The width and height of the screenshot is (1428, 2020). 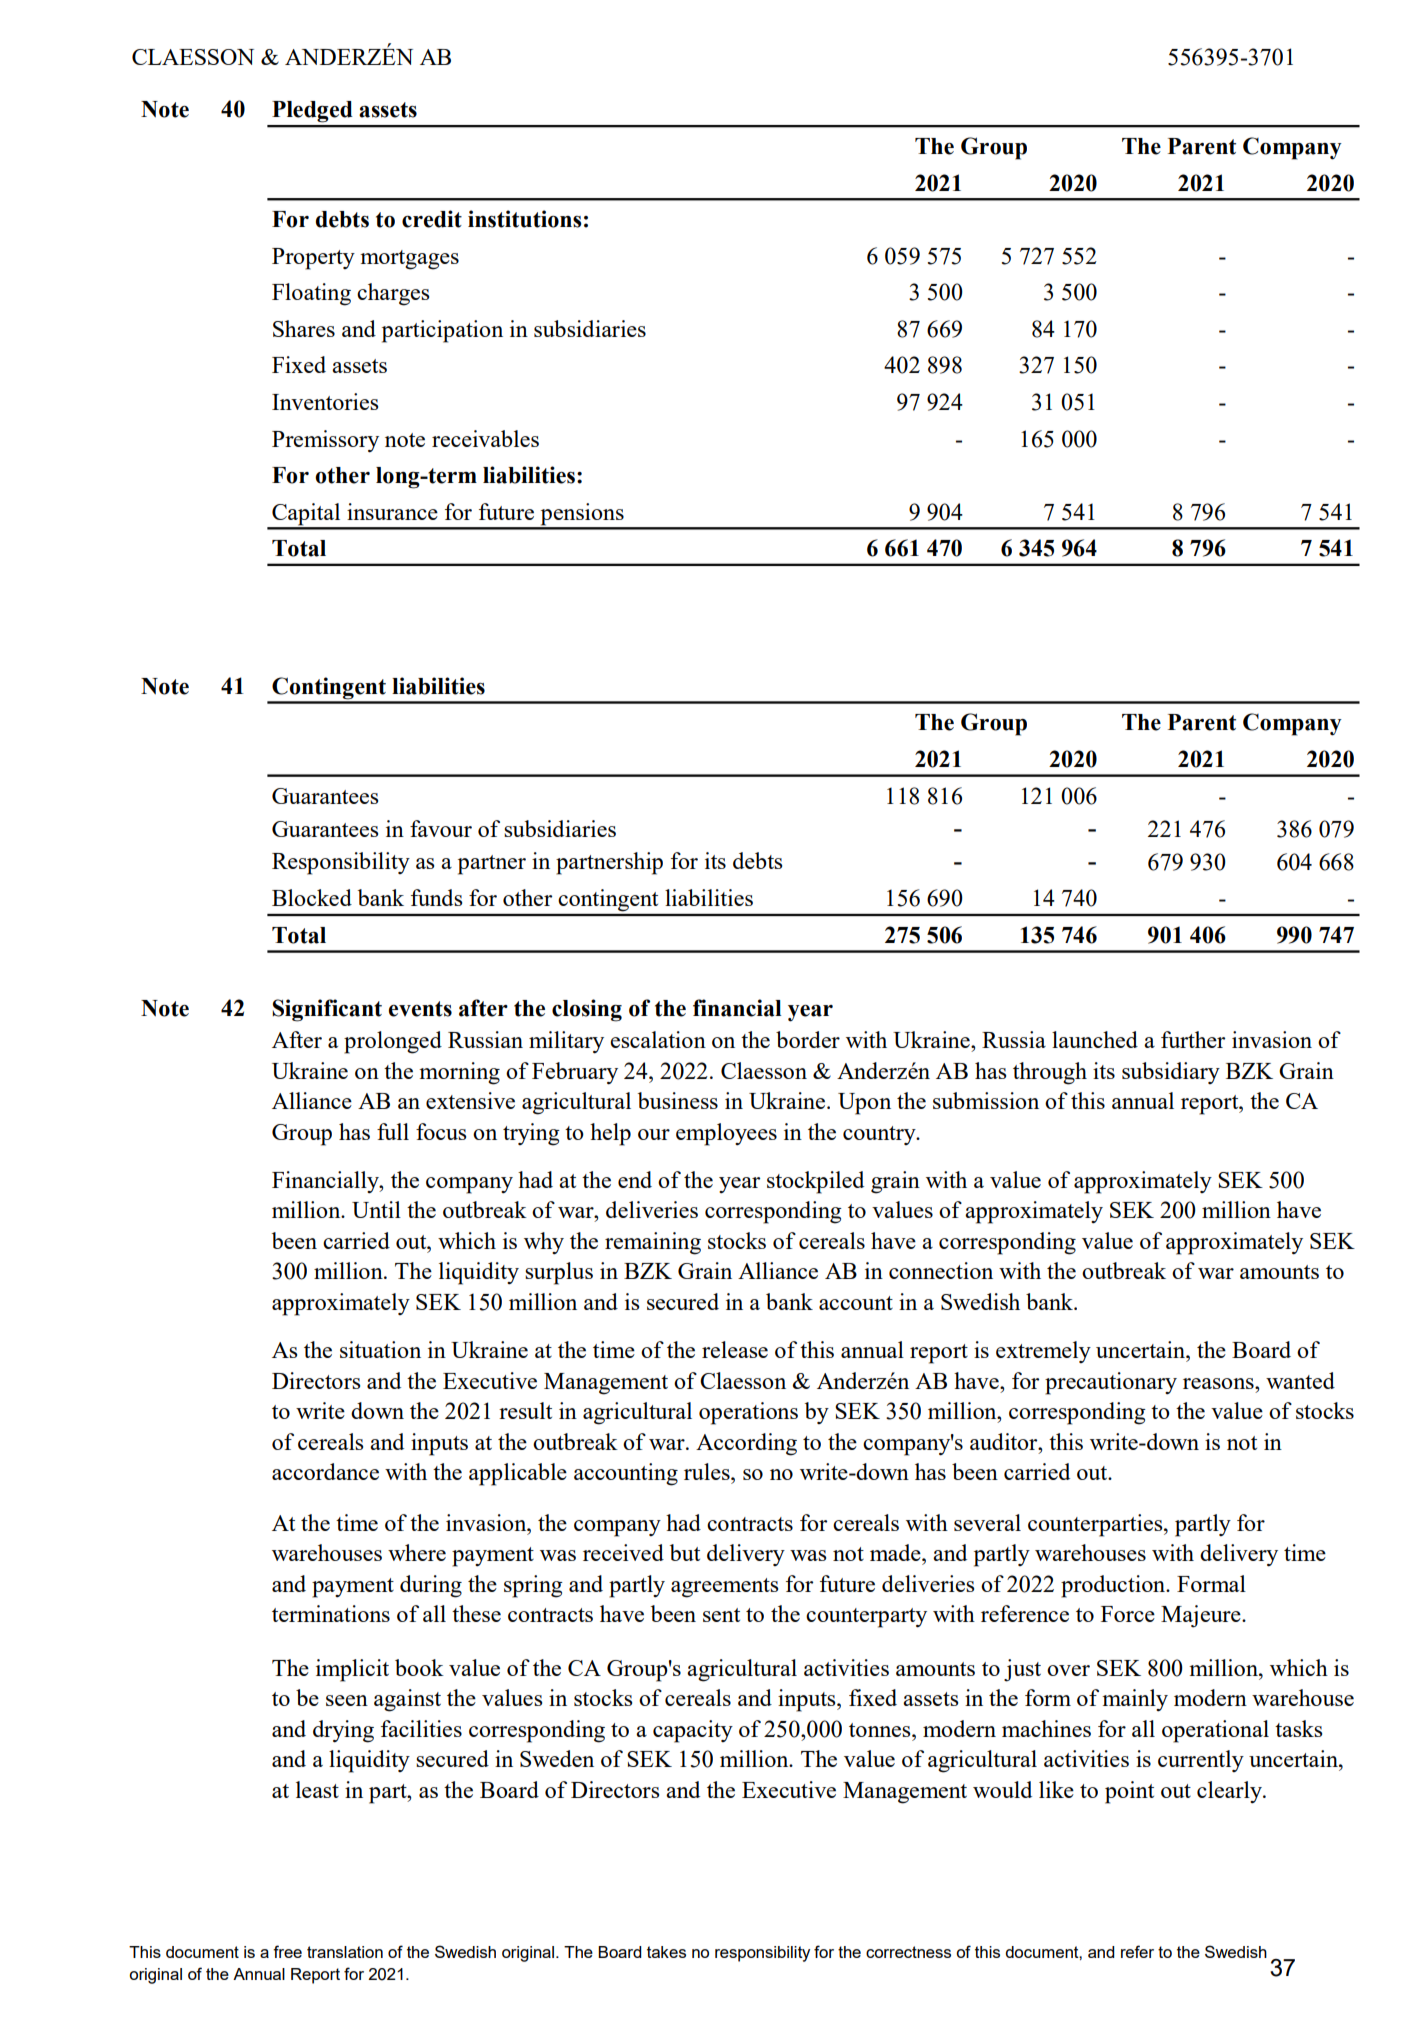 I want to click on favour, so click(x=441, y=828).
